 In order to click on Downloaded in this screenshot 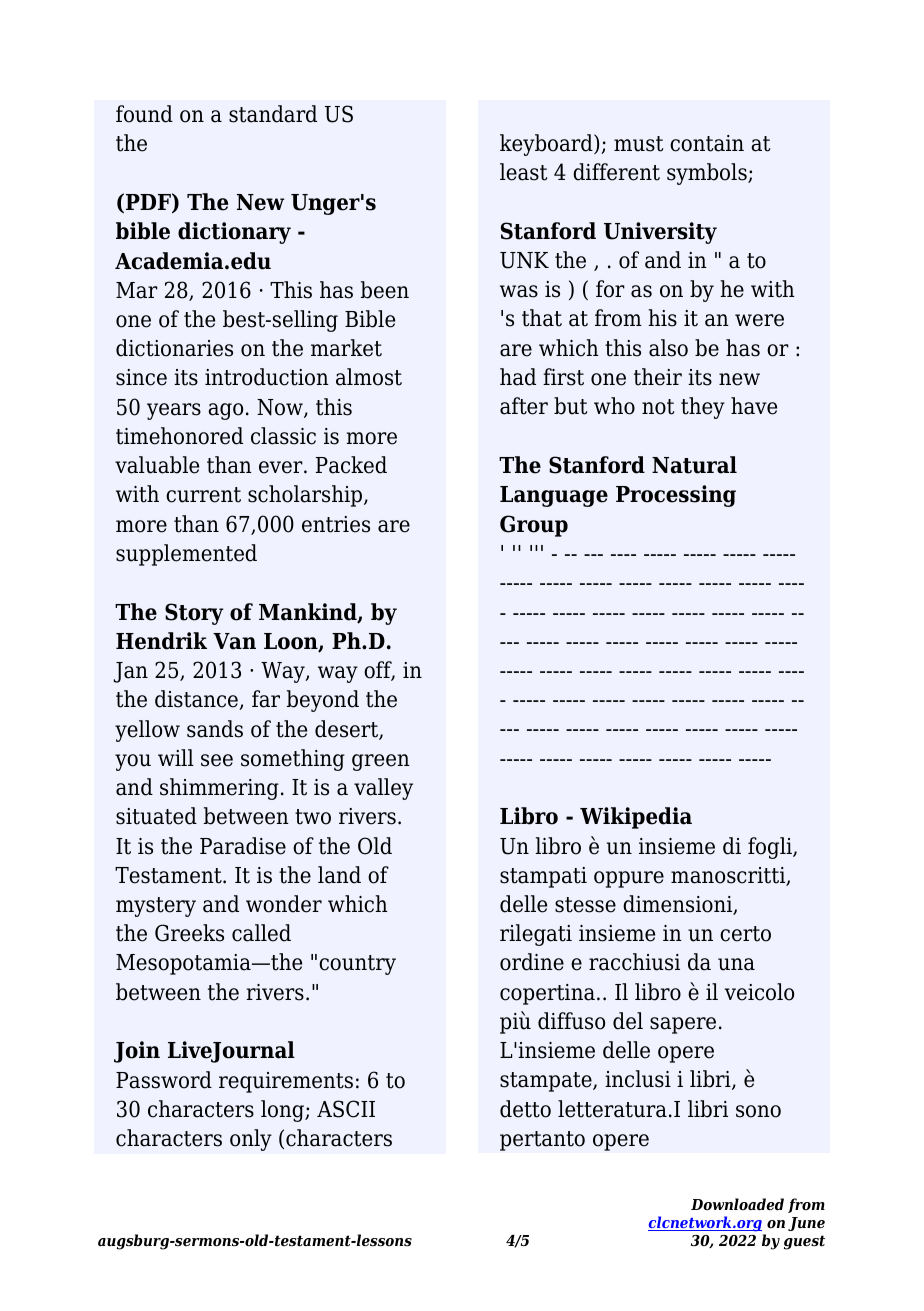, I will do `click(737, 1204)`.
